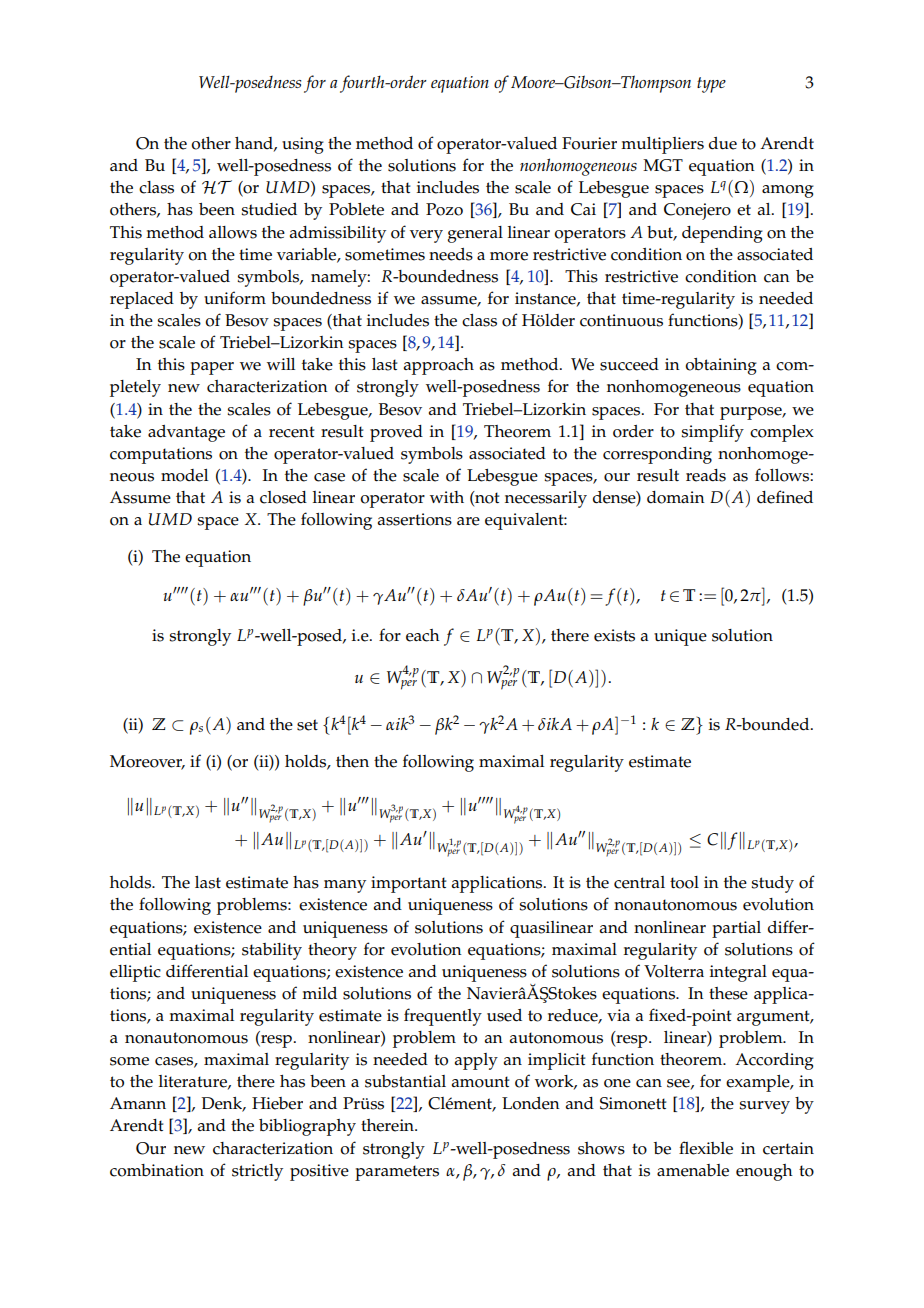 This page has width=924, height=1308. Describe the element at coordinates (723, 143) in the page. I see `due` at that location.
